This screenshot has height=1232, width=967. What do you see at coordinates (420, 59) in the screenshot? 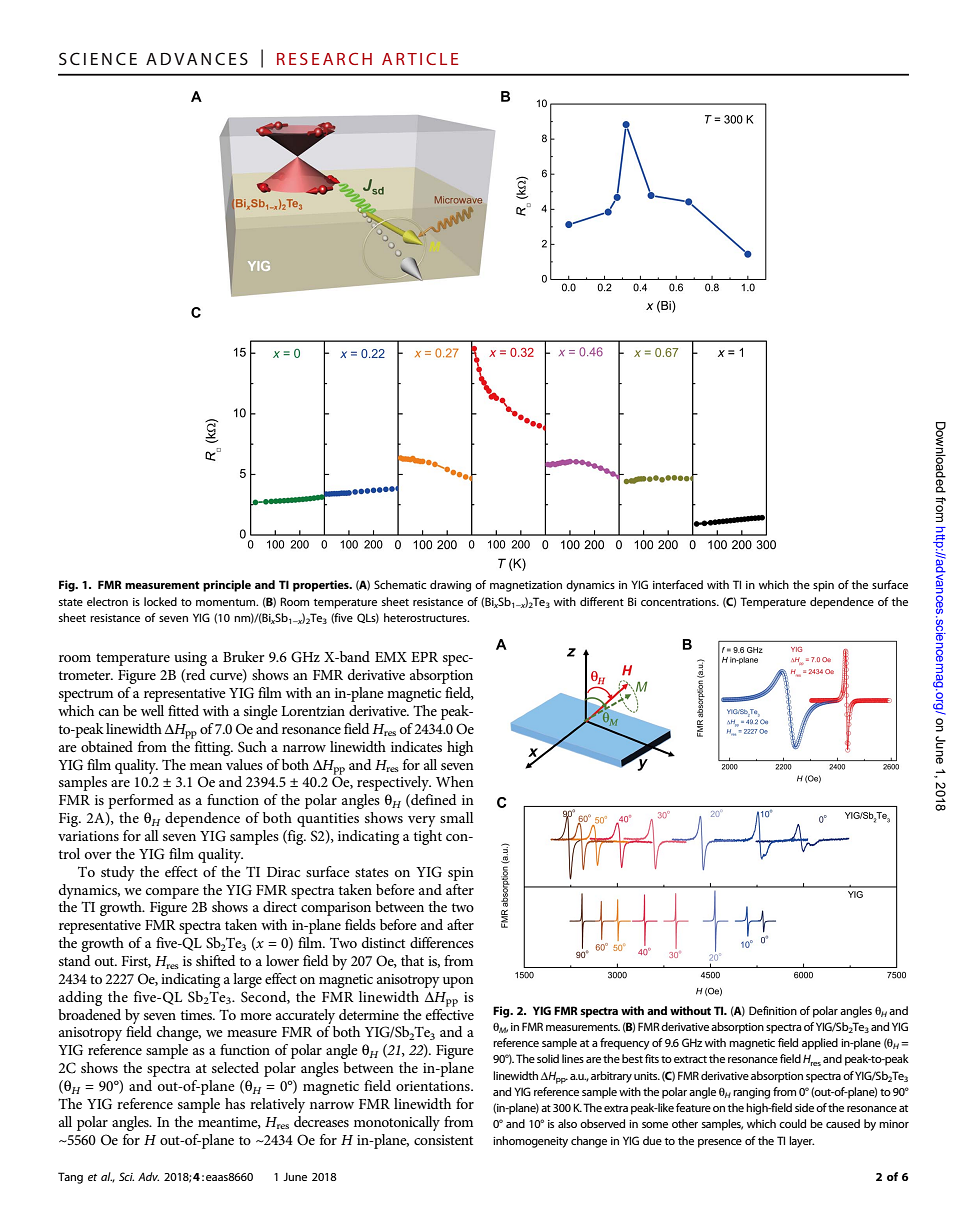
I see `ARTICLE` at bounding box center [420, 59].
